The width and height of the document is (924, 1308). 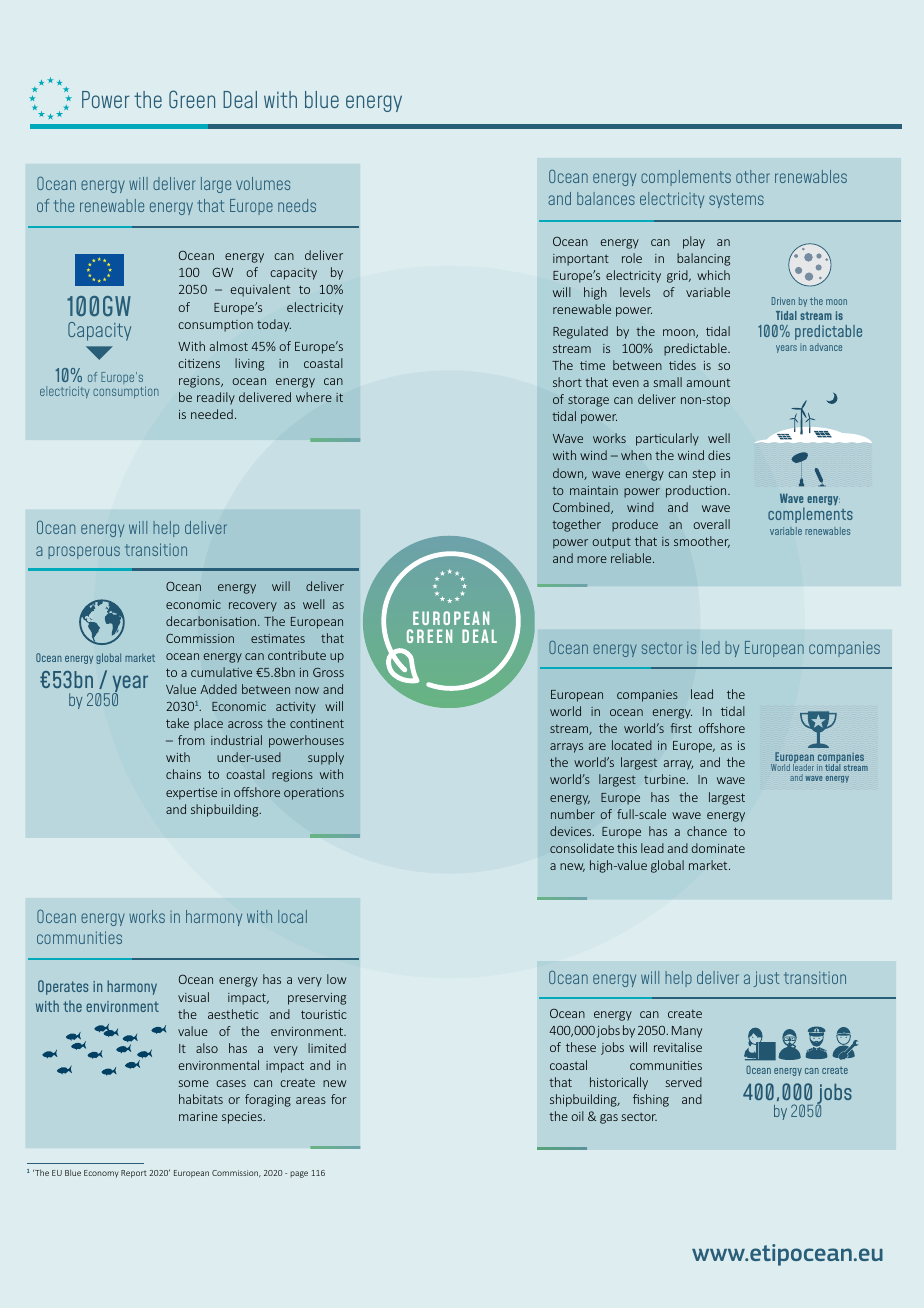 I want to click on volumes, so click(x=263, y=183).
